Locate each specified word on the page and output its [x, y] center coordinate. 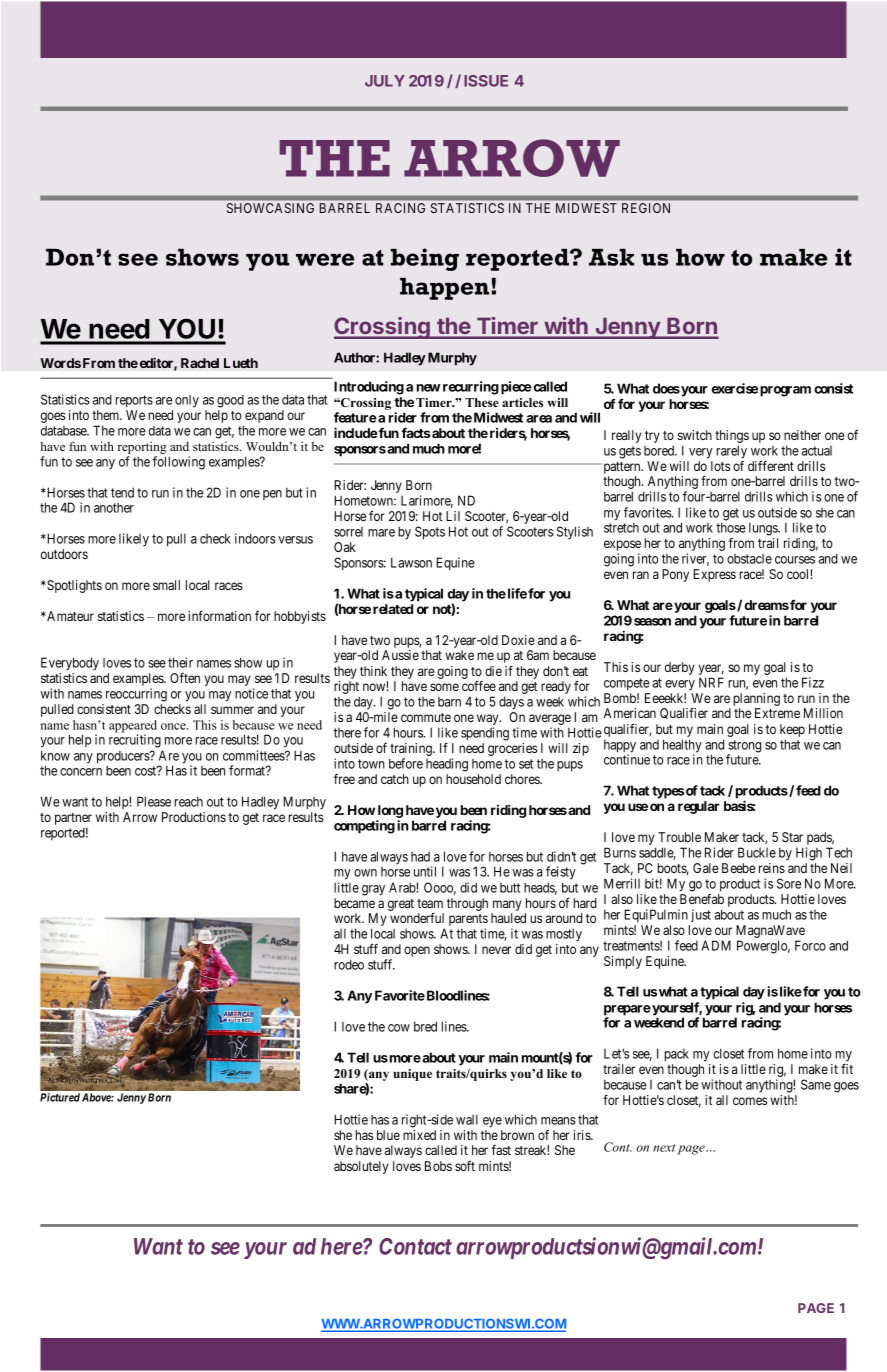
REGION [646, 208]
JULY [385, 81]
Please [154, 801]
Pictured [60, 1097]
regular [699, 807]
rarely [731, 452]
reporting [142, 447]
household [473, 779]
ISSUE [486, 81]
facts [416, 432]
